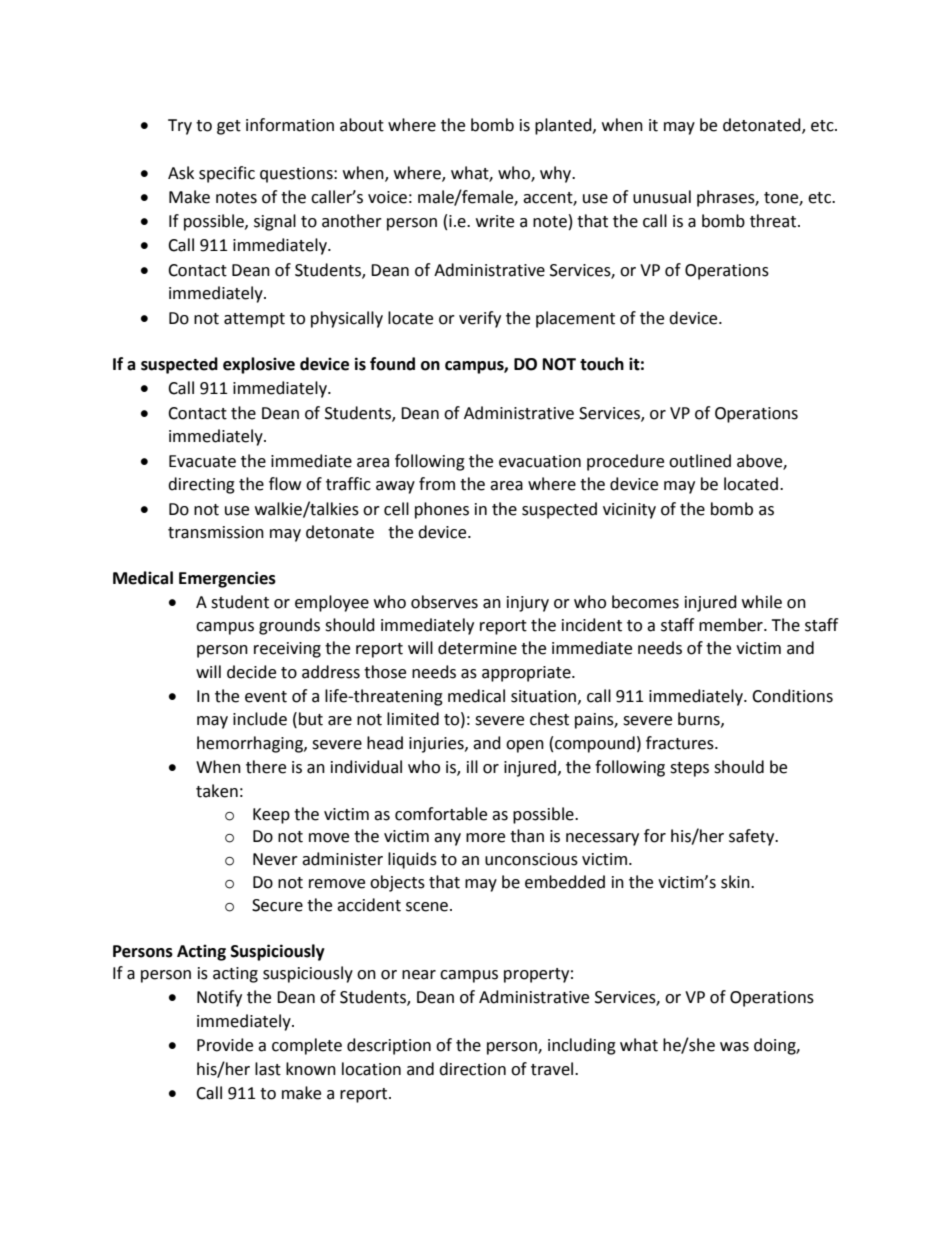 The image size is (952, 1233). I want to click on was, so click(734, 1047).
